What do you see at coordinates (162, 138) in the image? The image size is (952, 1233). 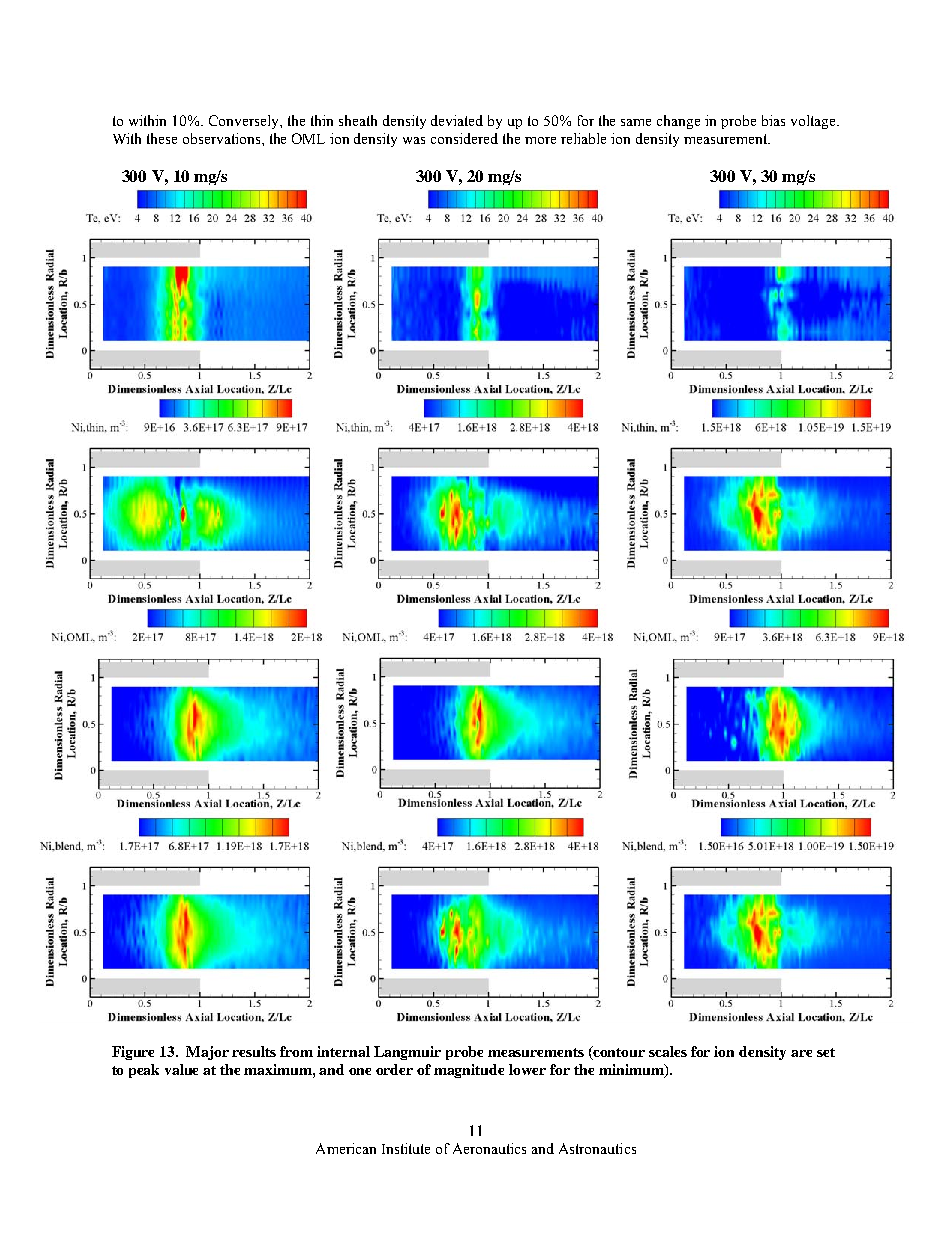 I see `these` at bounding box center [162, 138].
